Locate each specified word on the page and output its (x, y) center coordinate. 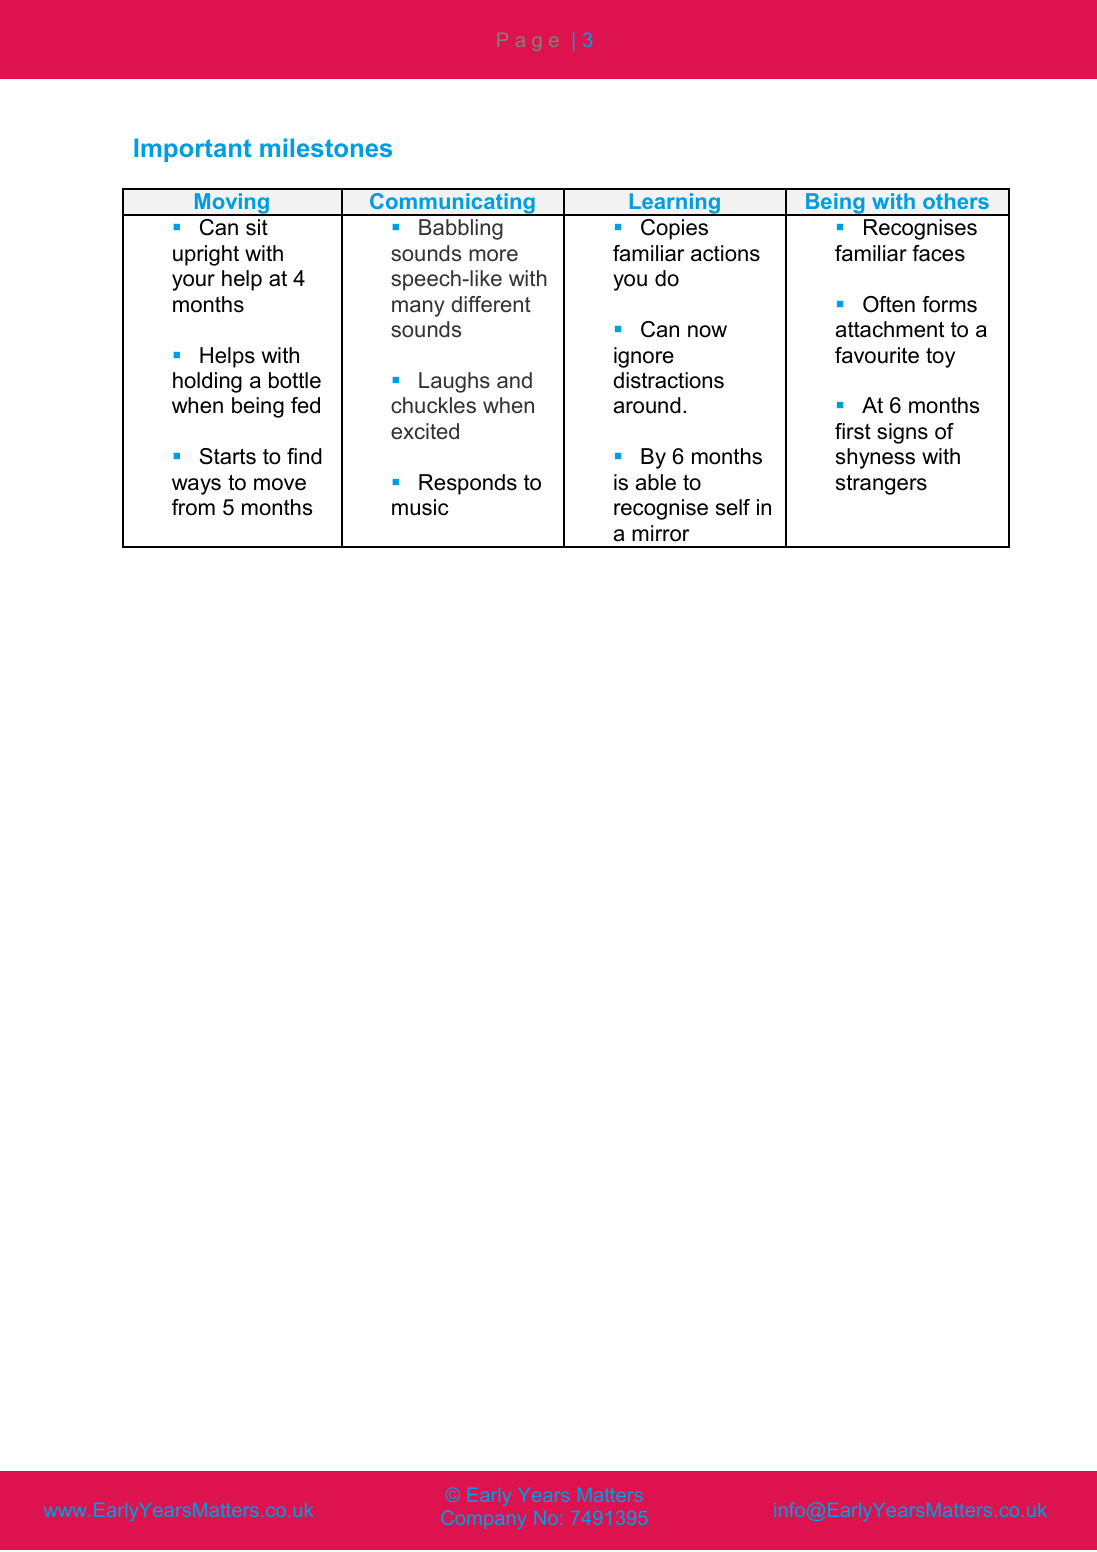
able (656, 482)
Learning (674, 204)
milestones (326, 147)
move (280, 484)
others (956, 201)
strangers (881, 485)
